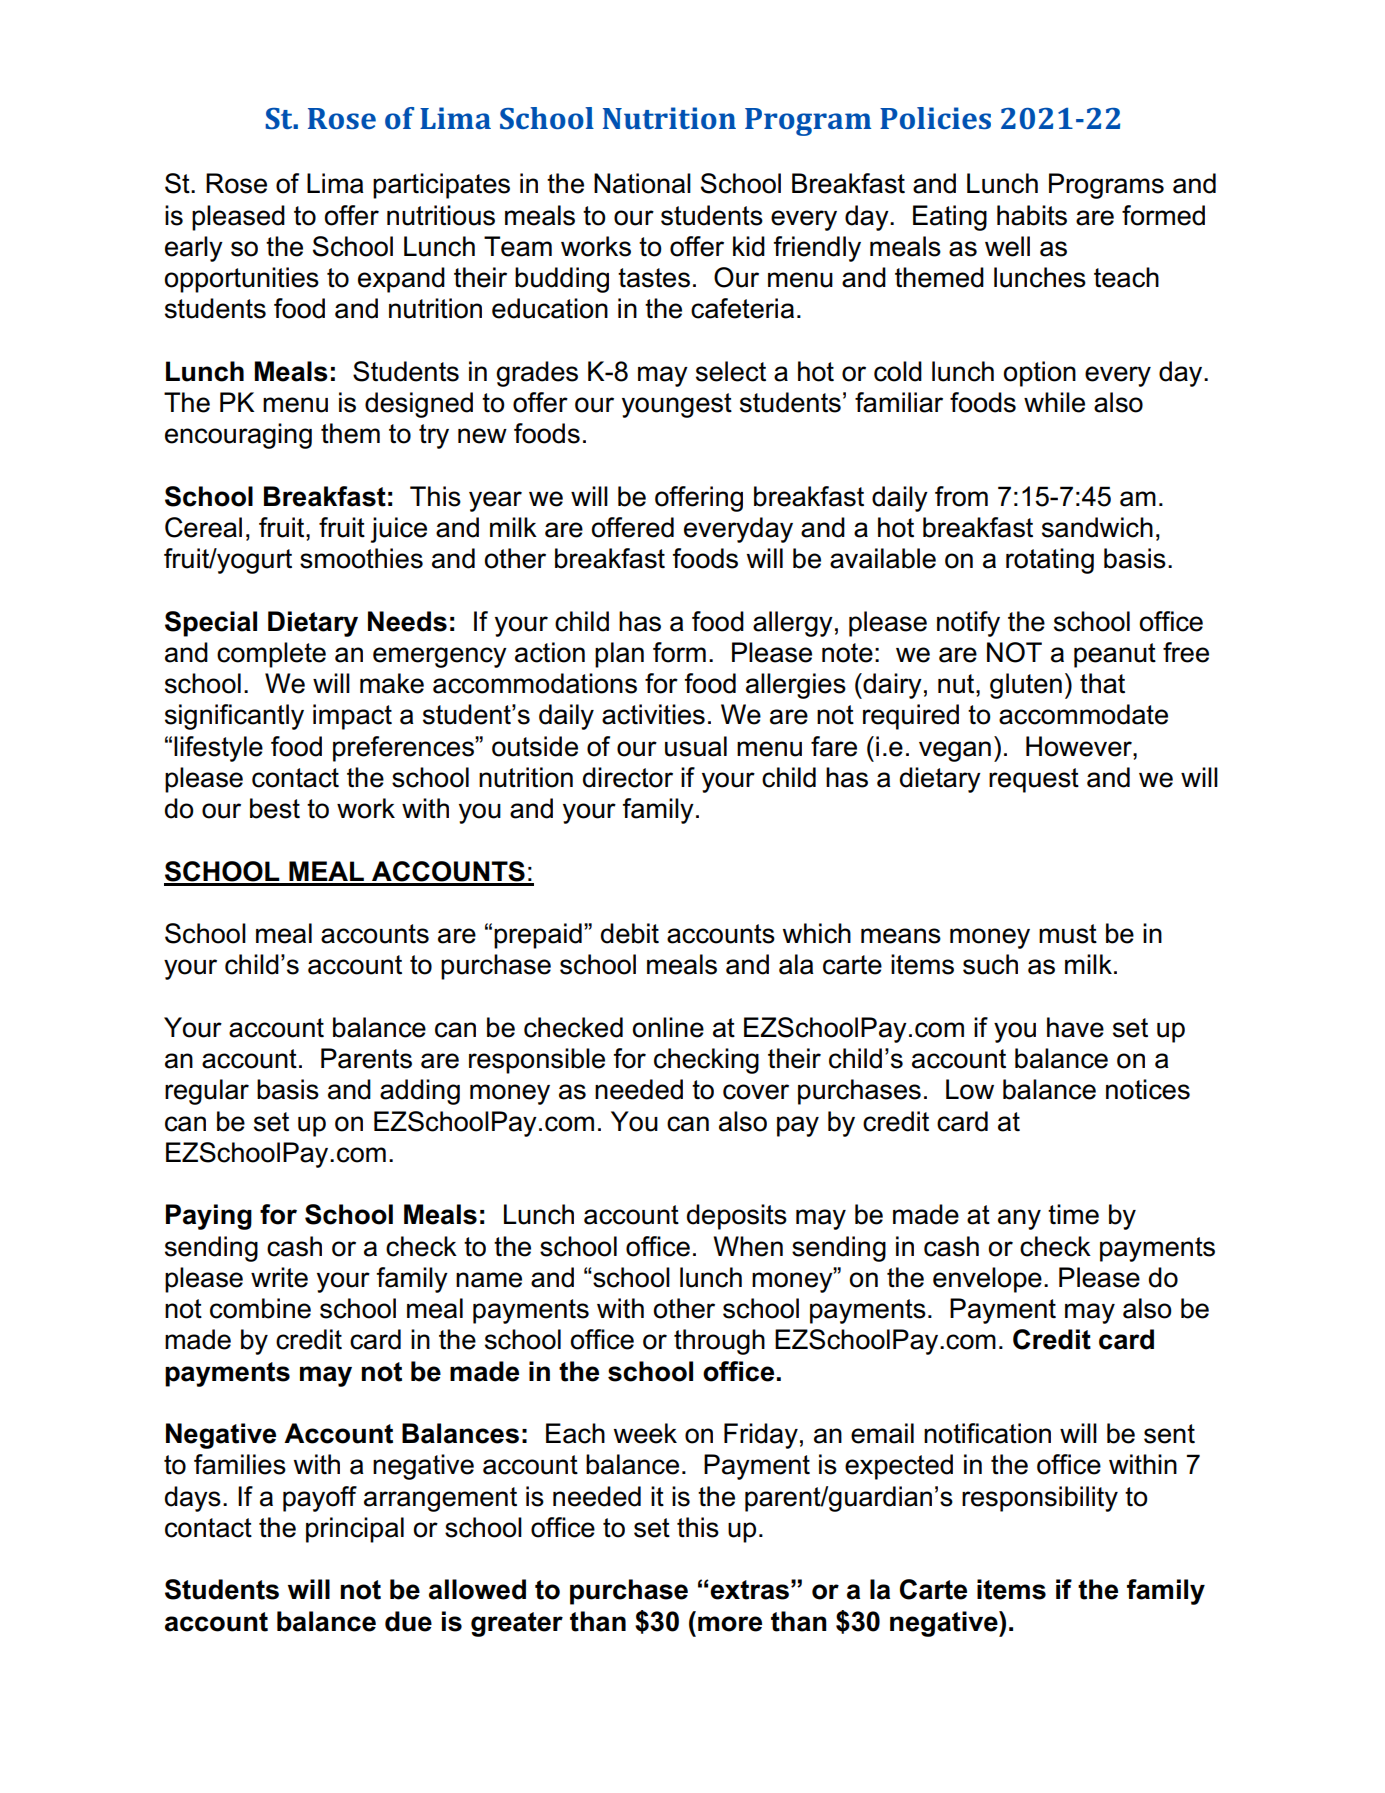 The width and height of the image is (1385, 1793). I want to click on best, so click(275, 808).
